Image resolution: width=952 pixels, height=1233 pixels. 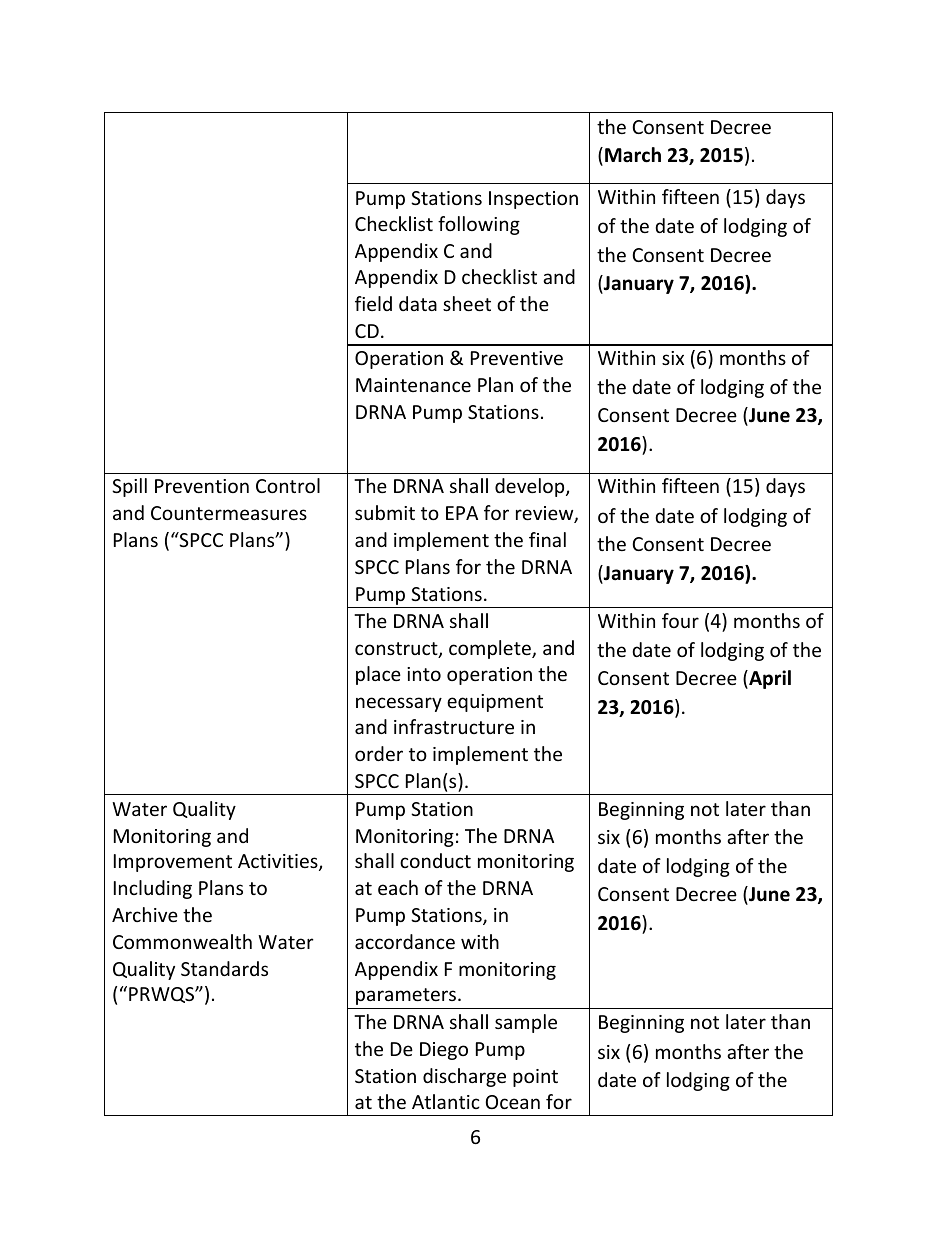 I want to click on Improvement, so click(x=173, y=863).
